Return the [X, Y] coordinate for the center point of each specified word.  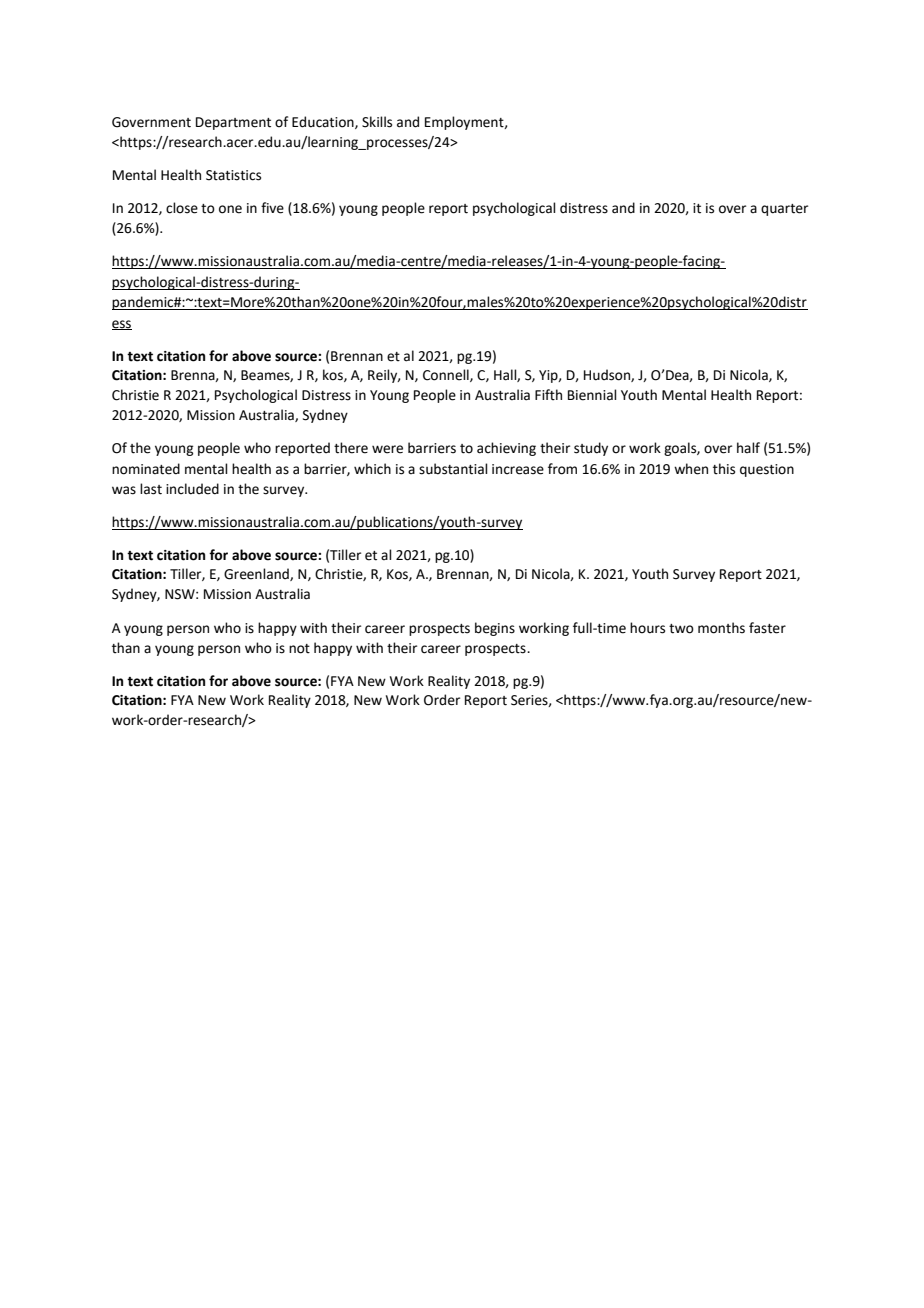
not [299, 649]
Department [233, 123]
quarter [784, 210]
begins [495, 629]
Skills [377, 122]
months [721, 628]
